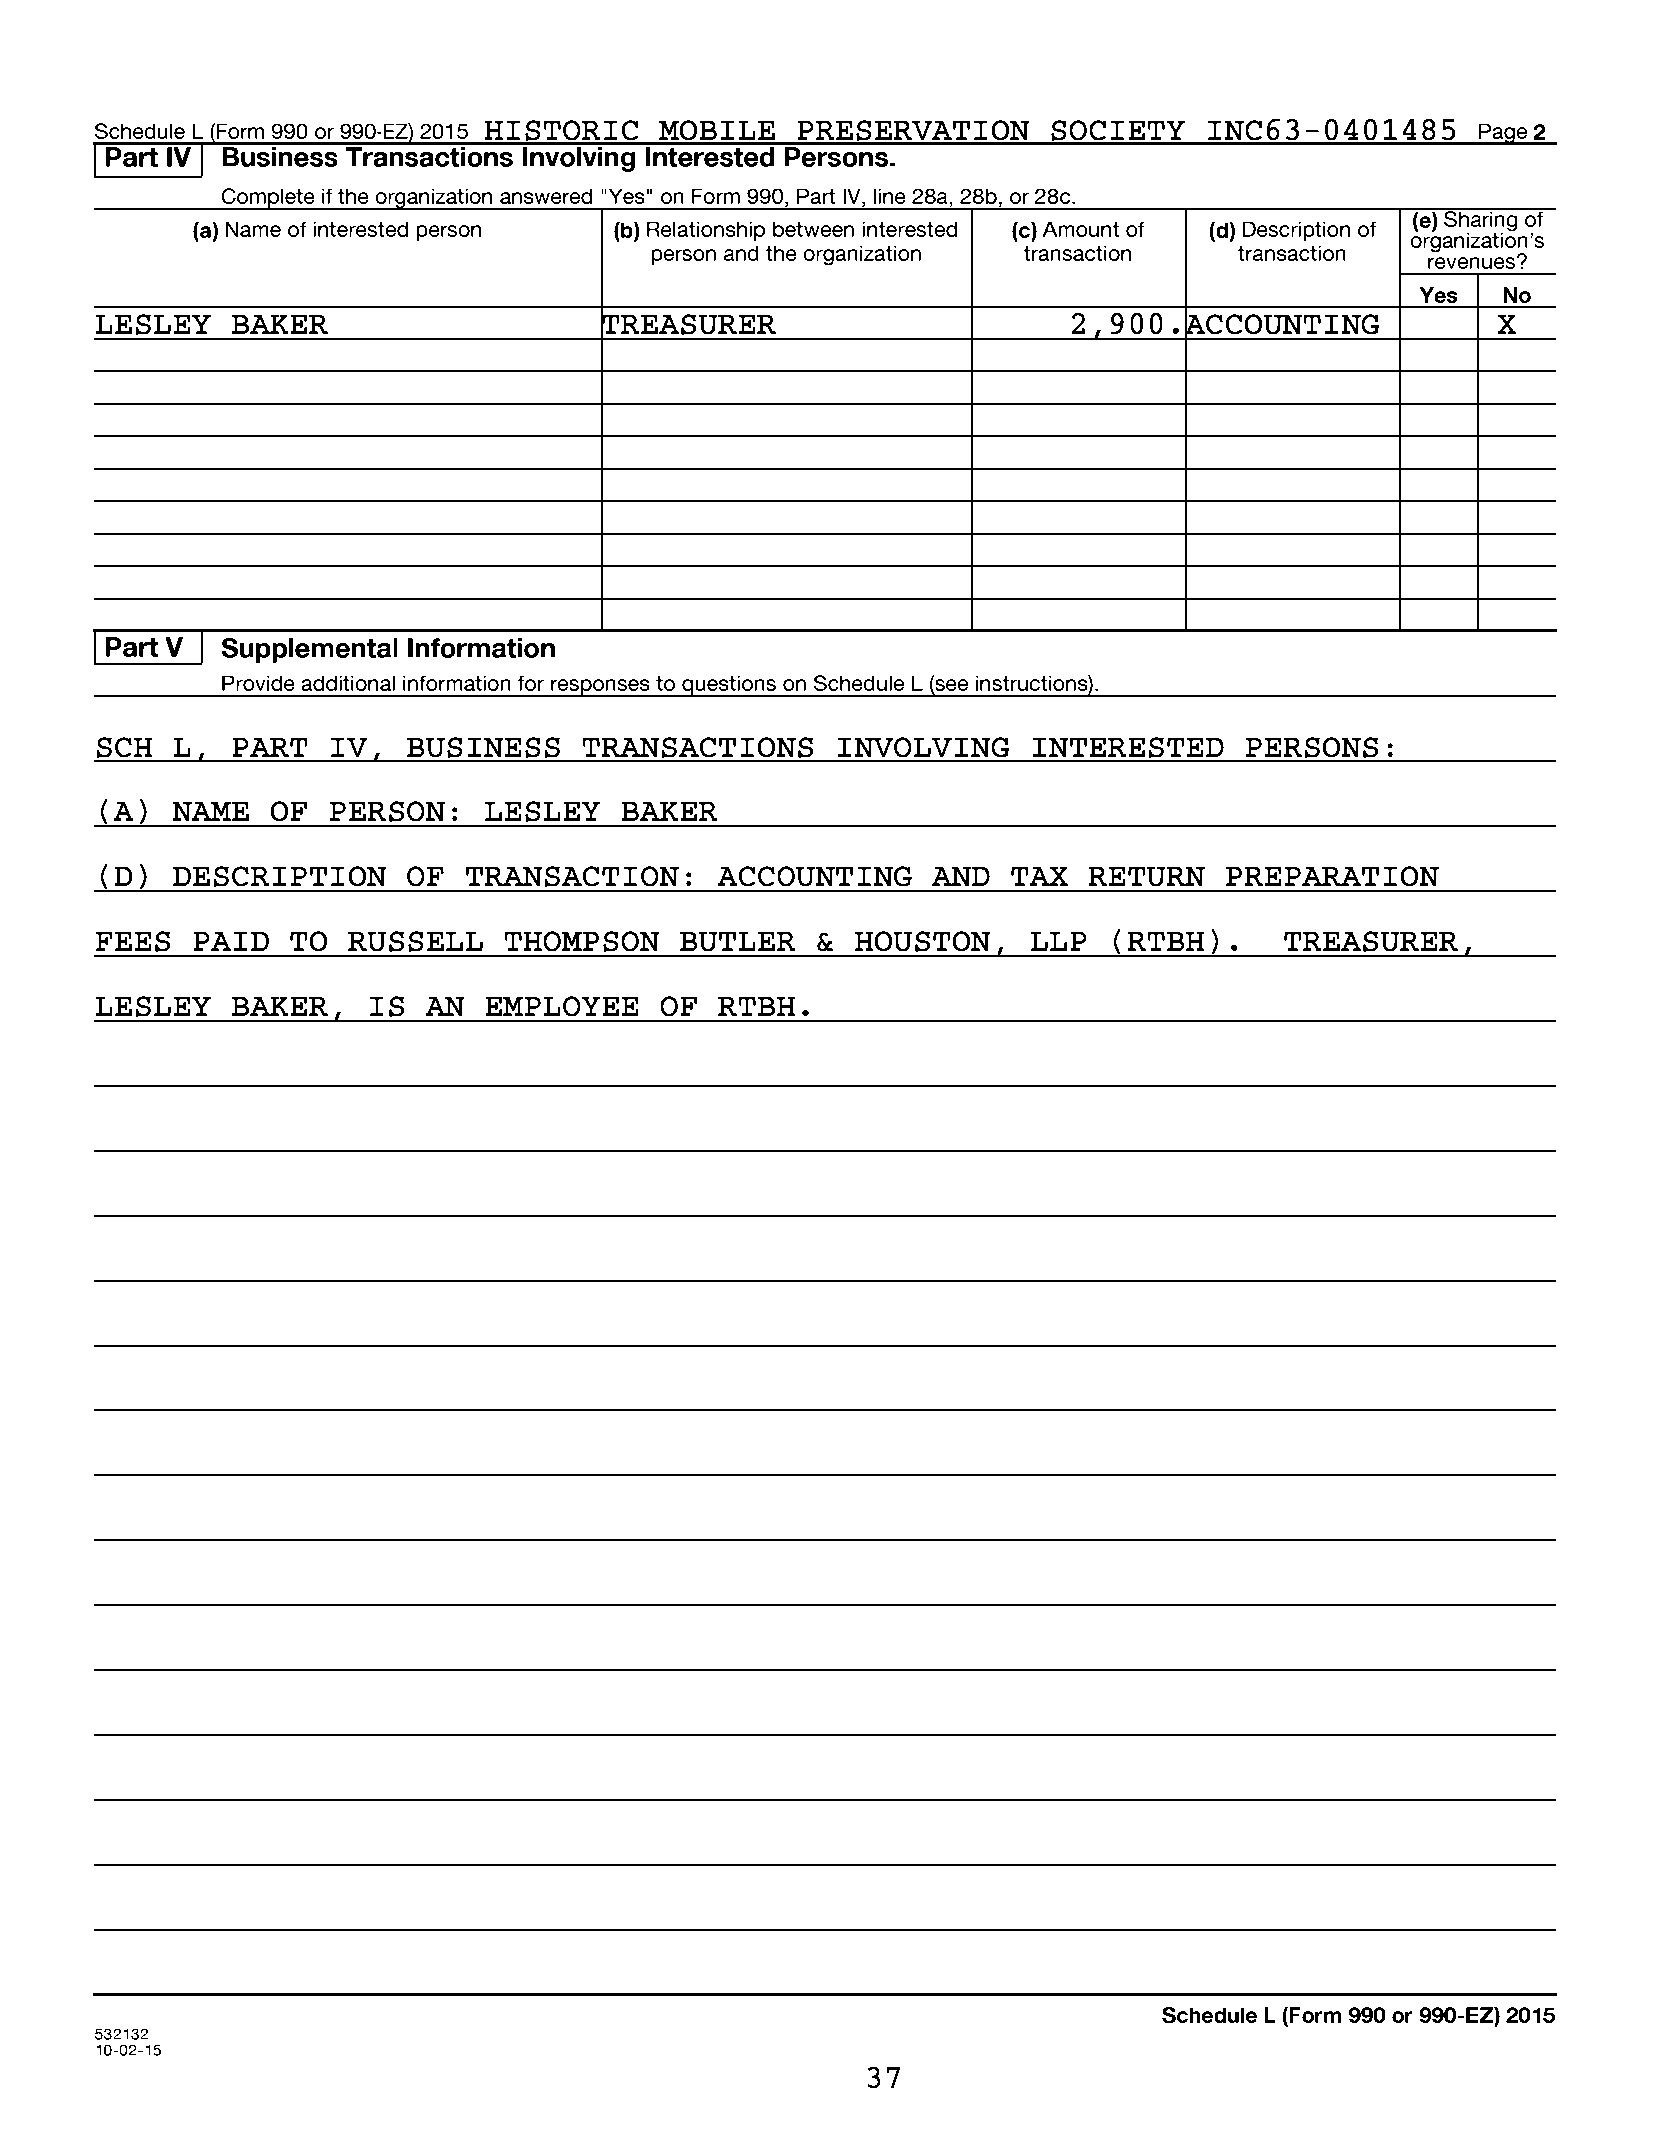 Image resolution: width=1656 pixels, height=2143 pixels. I want to click on responses, so click(600, 688).
